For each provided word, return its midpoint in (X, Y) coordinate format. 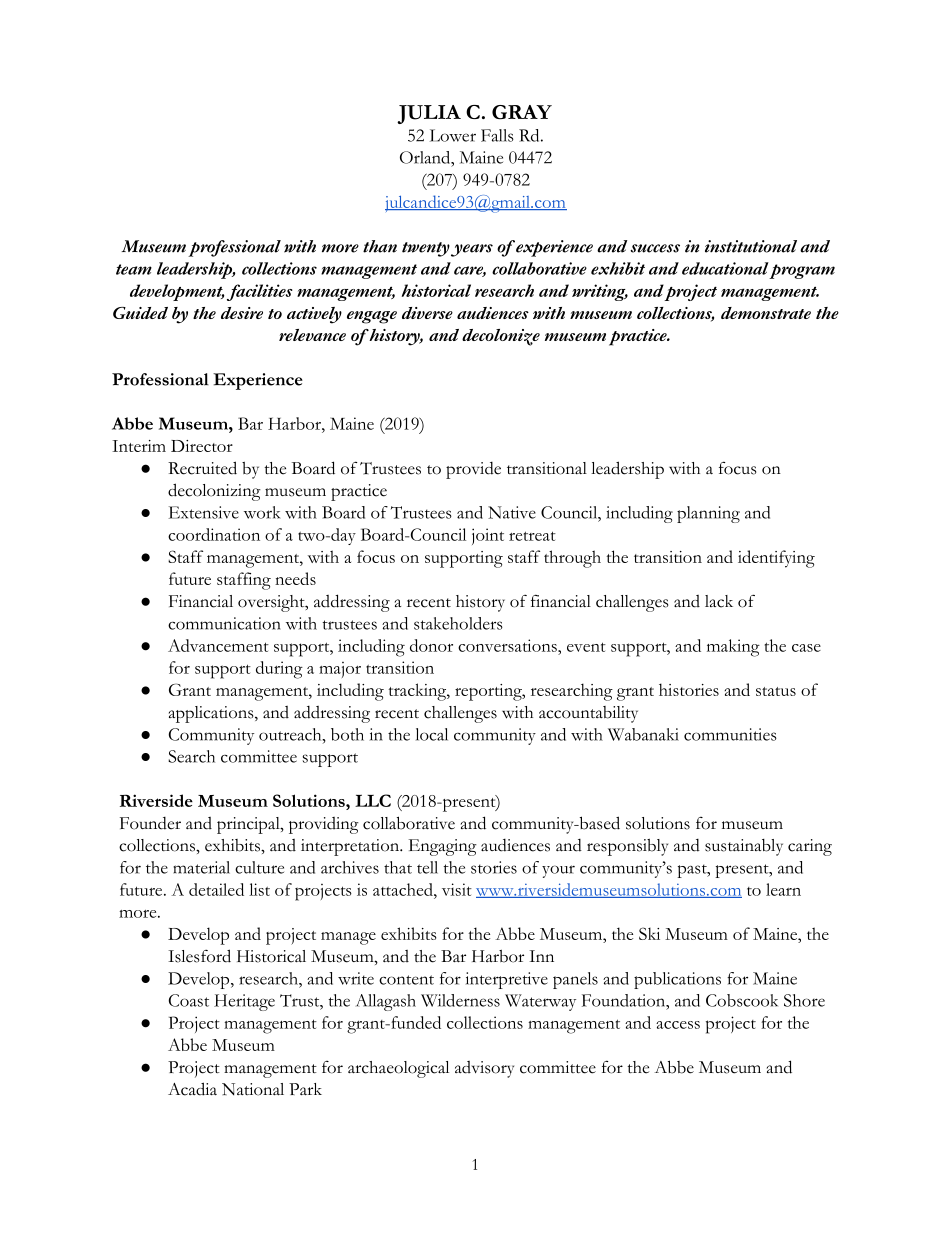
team (134, 269)
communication (224, 623)
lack (719, 601)
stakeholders (458, 623)
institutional (751, 246)
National (253, 1089)
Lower (453, 135)
